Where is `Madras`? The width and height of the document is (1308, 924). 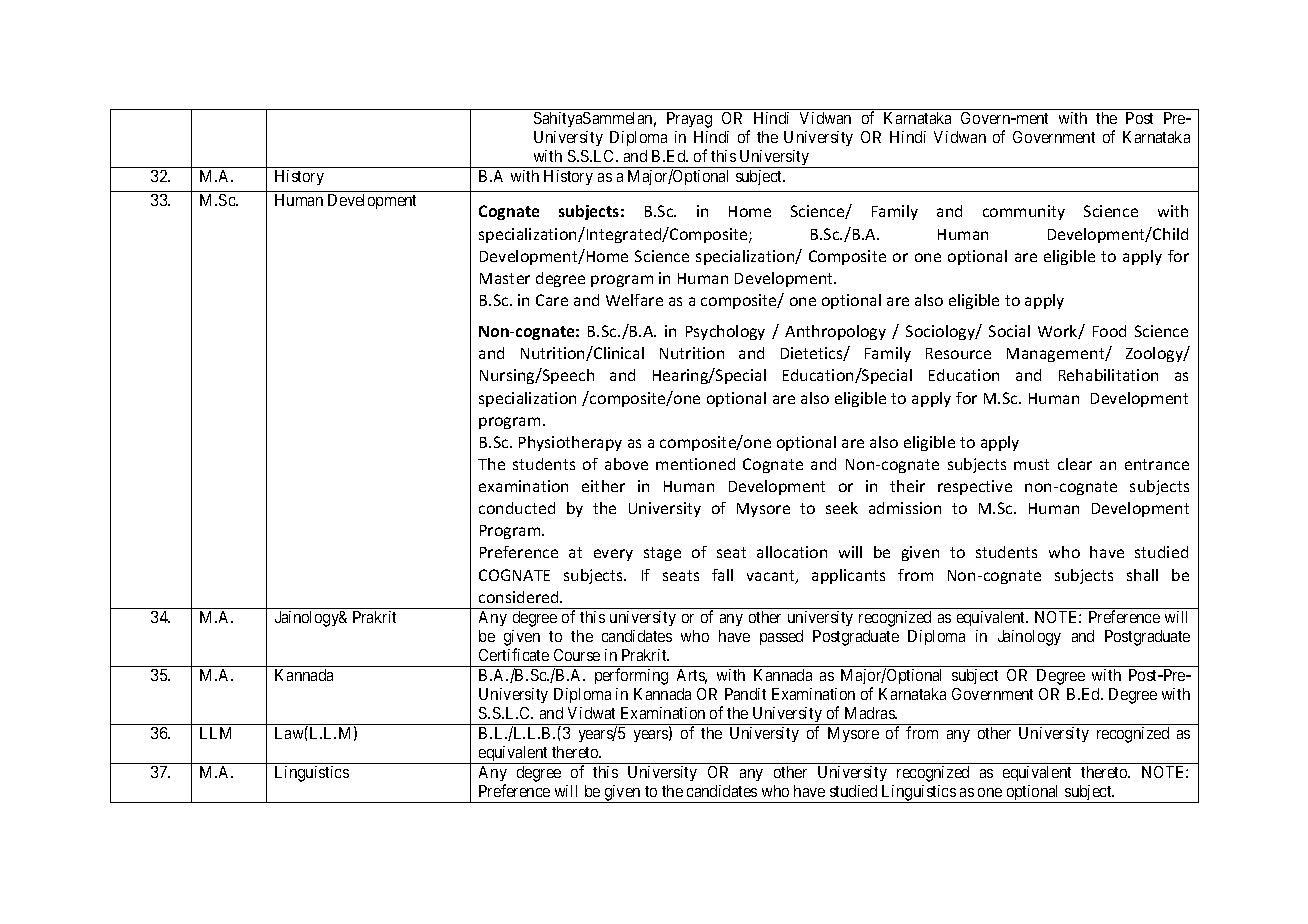 Madras is located at coordinates (870, 713).
